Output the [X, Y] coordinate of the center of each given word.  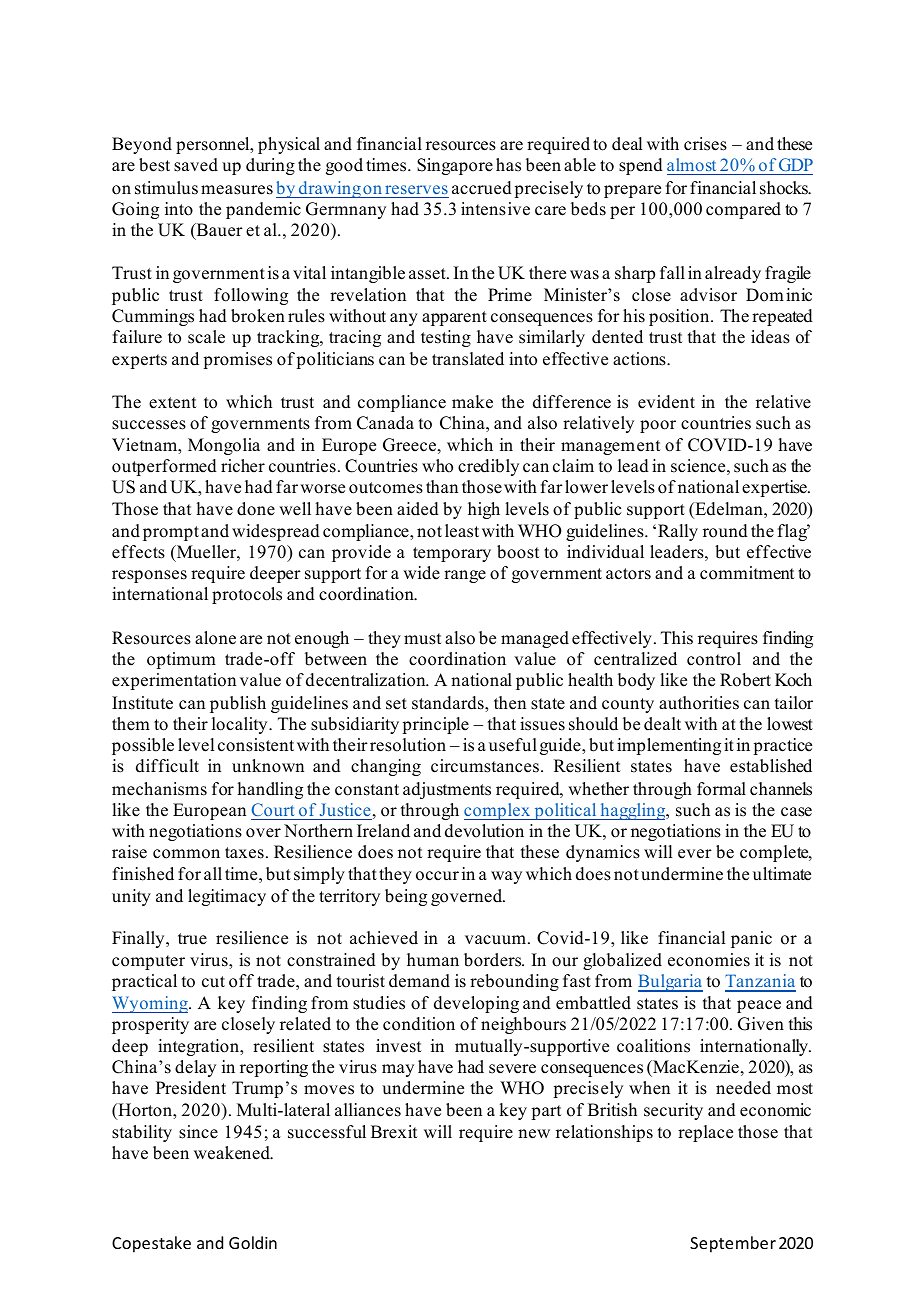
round [725, 531]
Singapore [455, 166]
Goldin [253, 1242]
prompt [171, 533]
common [186, 854]
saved [196, 165]
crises [705, 144]
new [534, 1134]
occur [437, 876]
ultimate [782, 874]
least [462, 531]
